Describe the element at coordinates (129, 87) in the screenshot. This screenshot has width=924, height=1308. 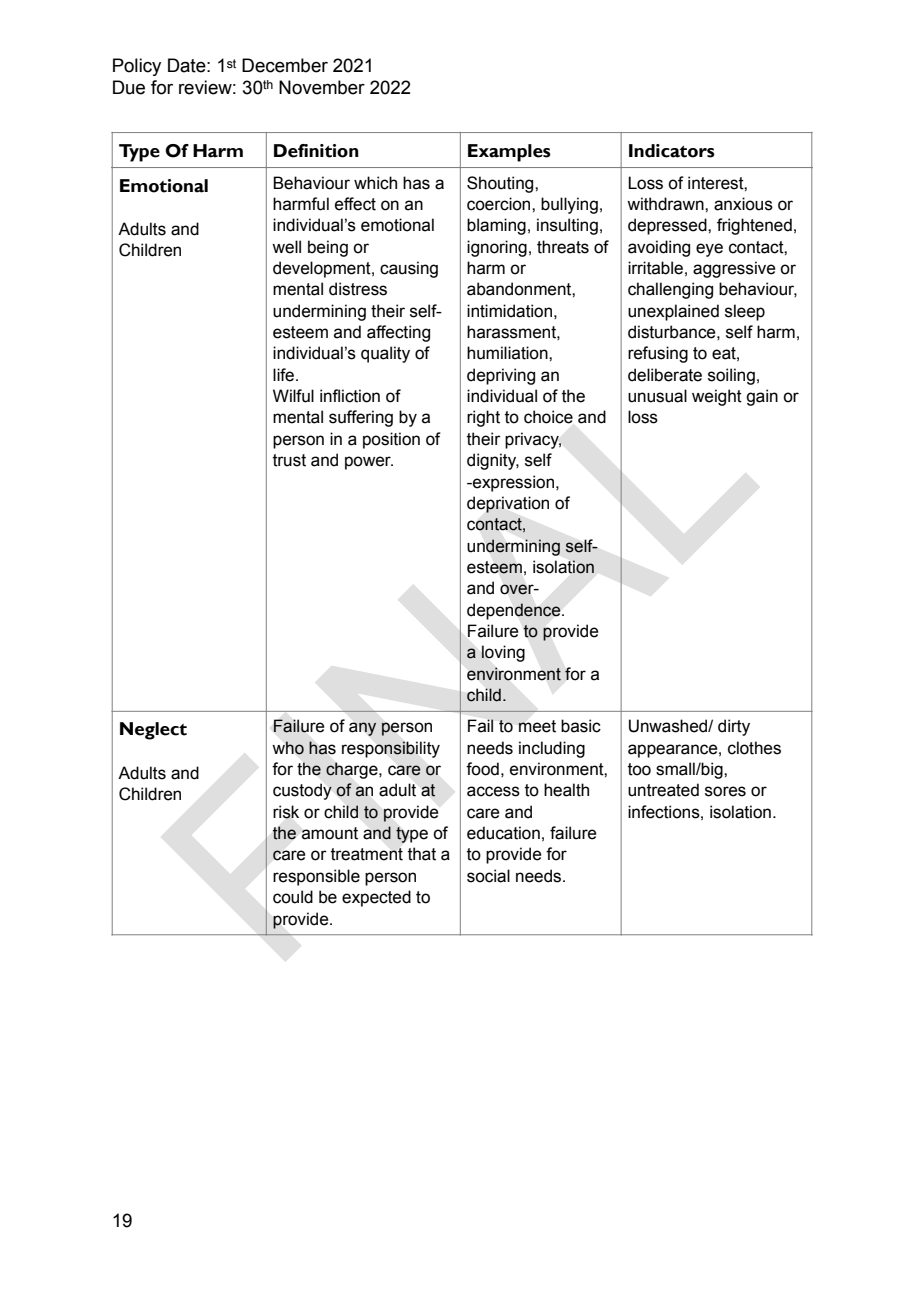
I see `Due` at that location.
